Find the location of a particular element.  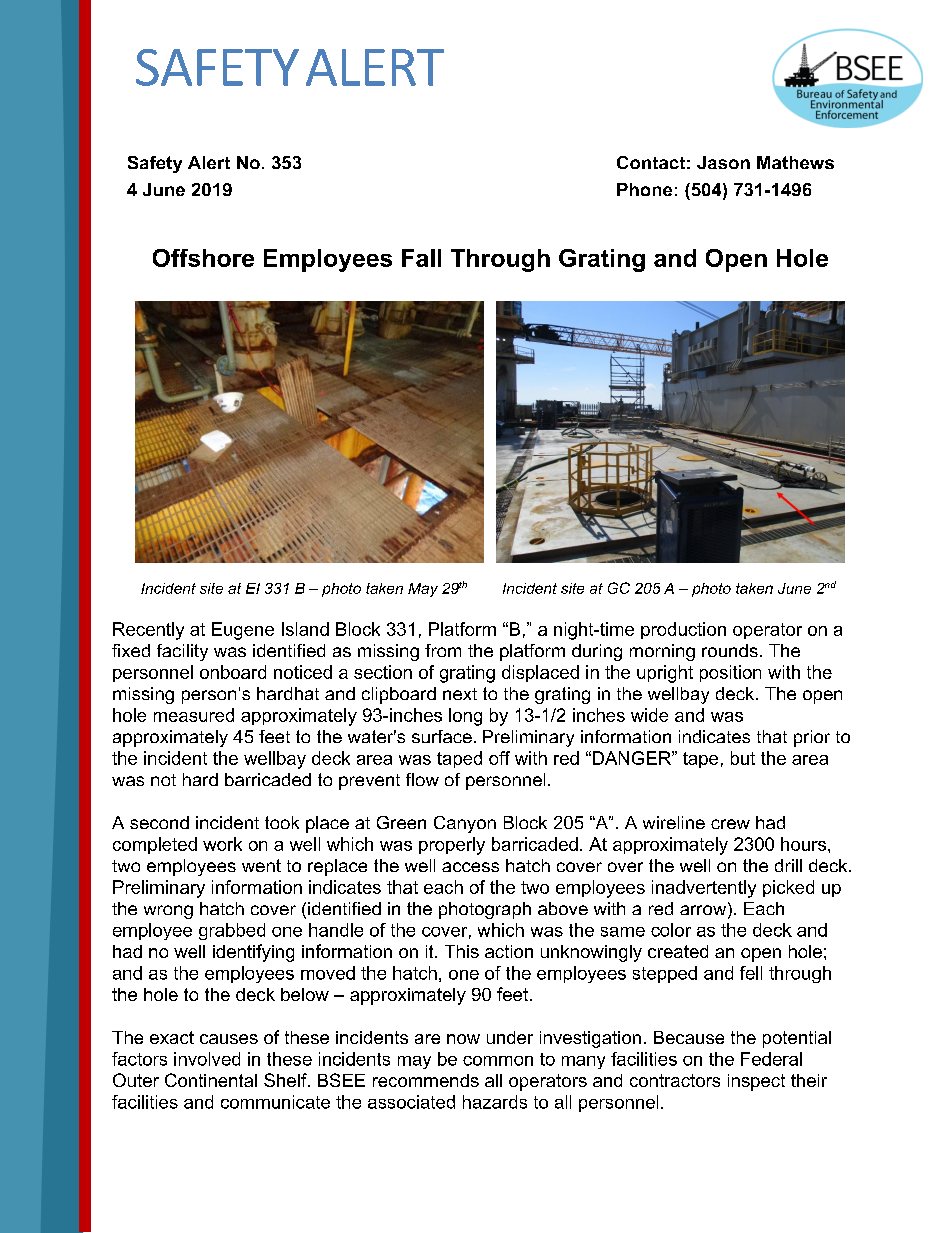

Eugene is located at coordinates (243, 631).
